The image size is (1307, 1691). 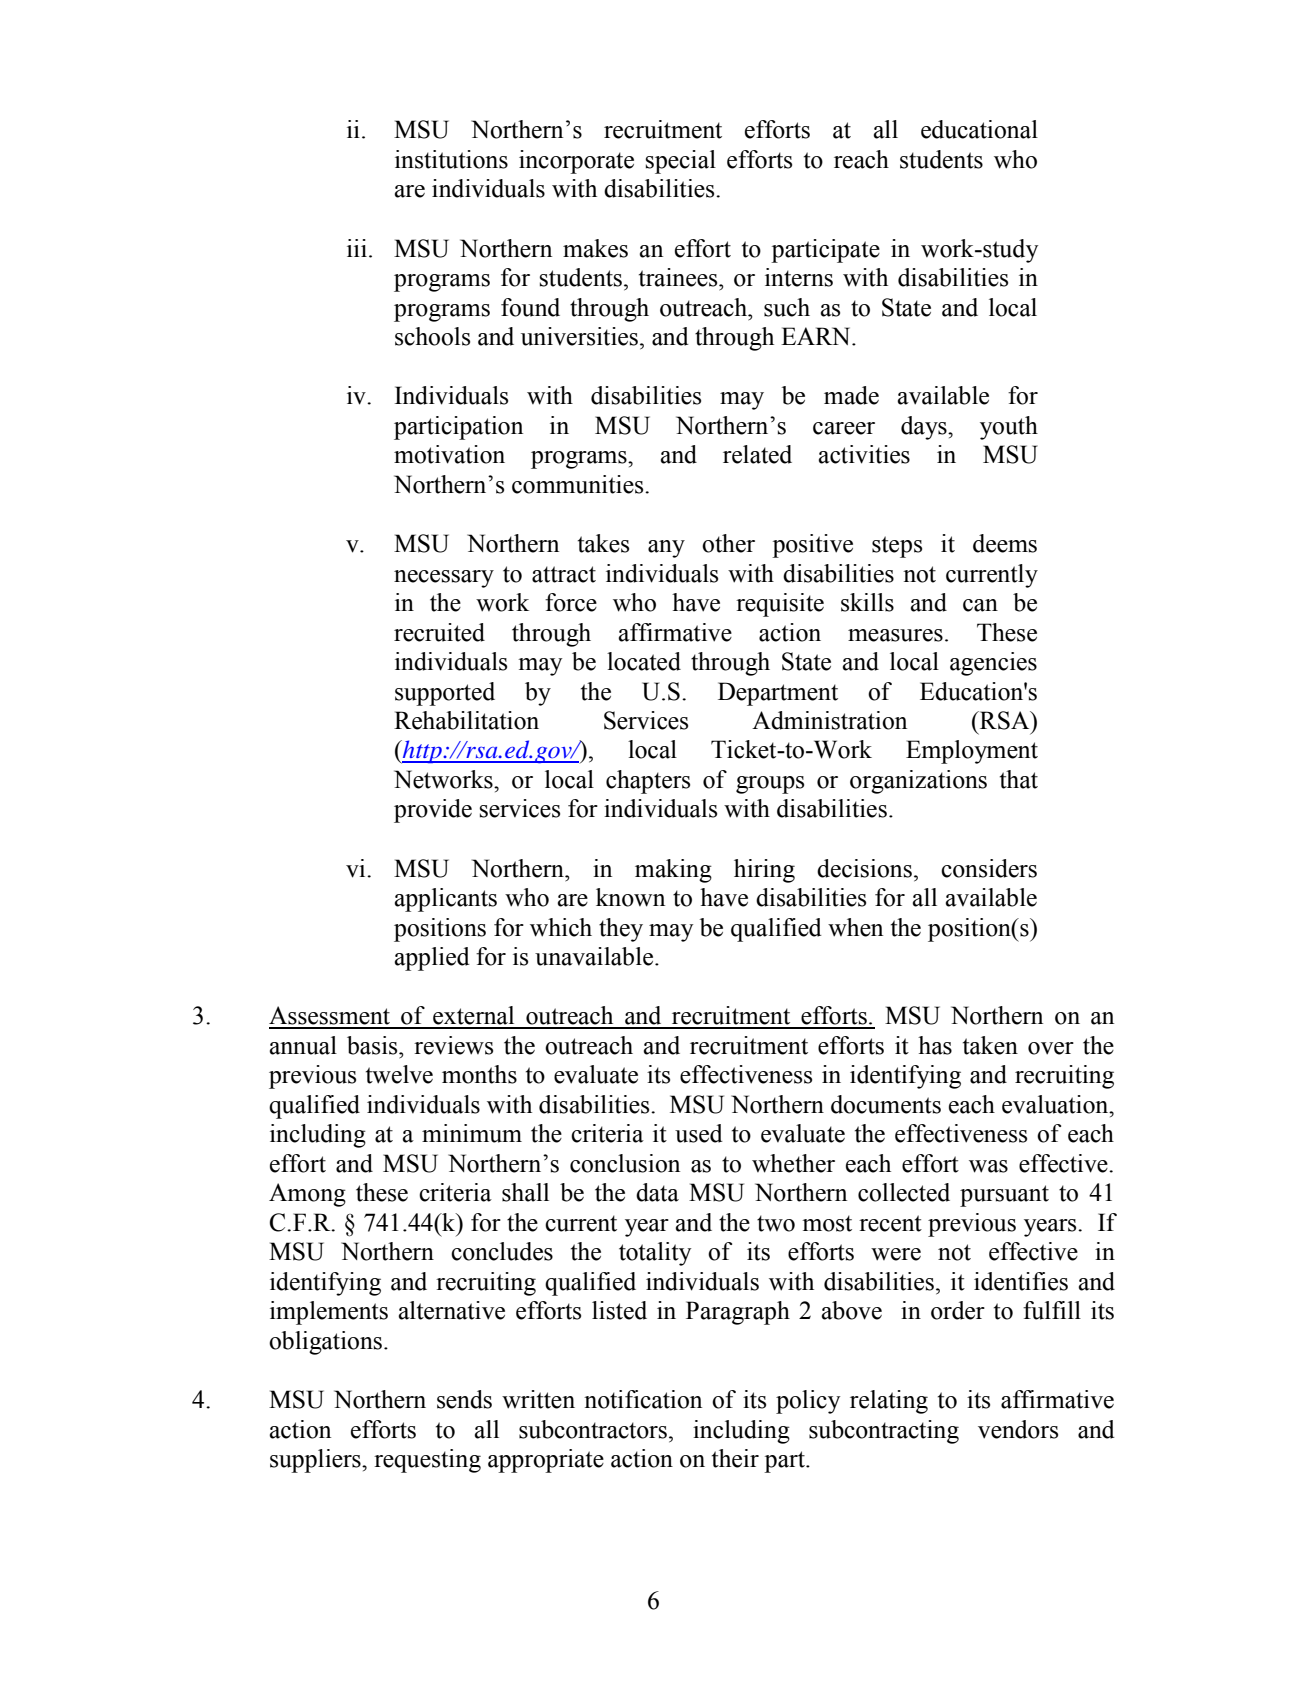 What do you see at coordinates (799, 277) in the screenshot?
I see `interns` at bounding box center [799, 277].
